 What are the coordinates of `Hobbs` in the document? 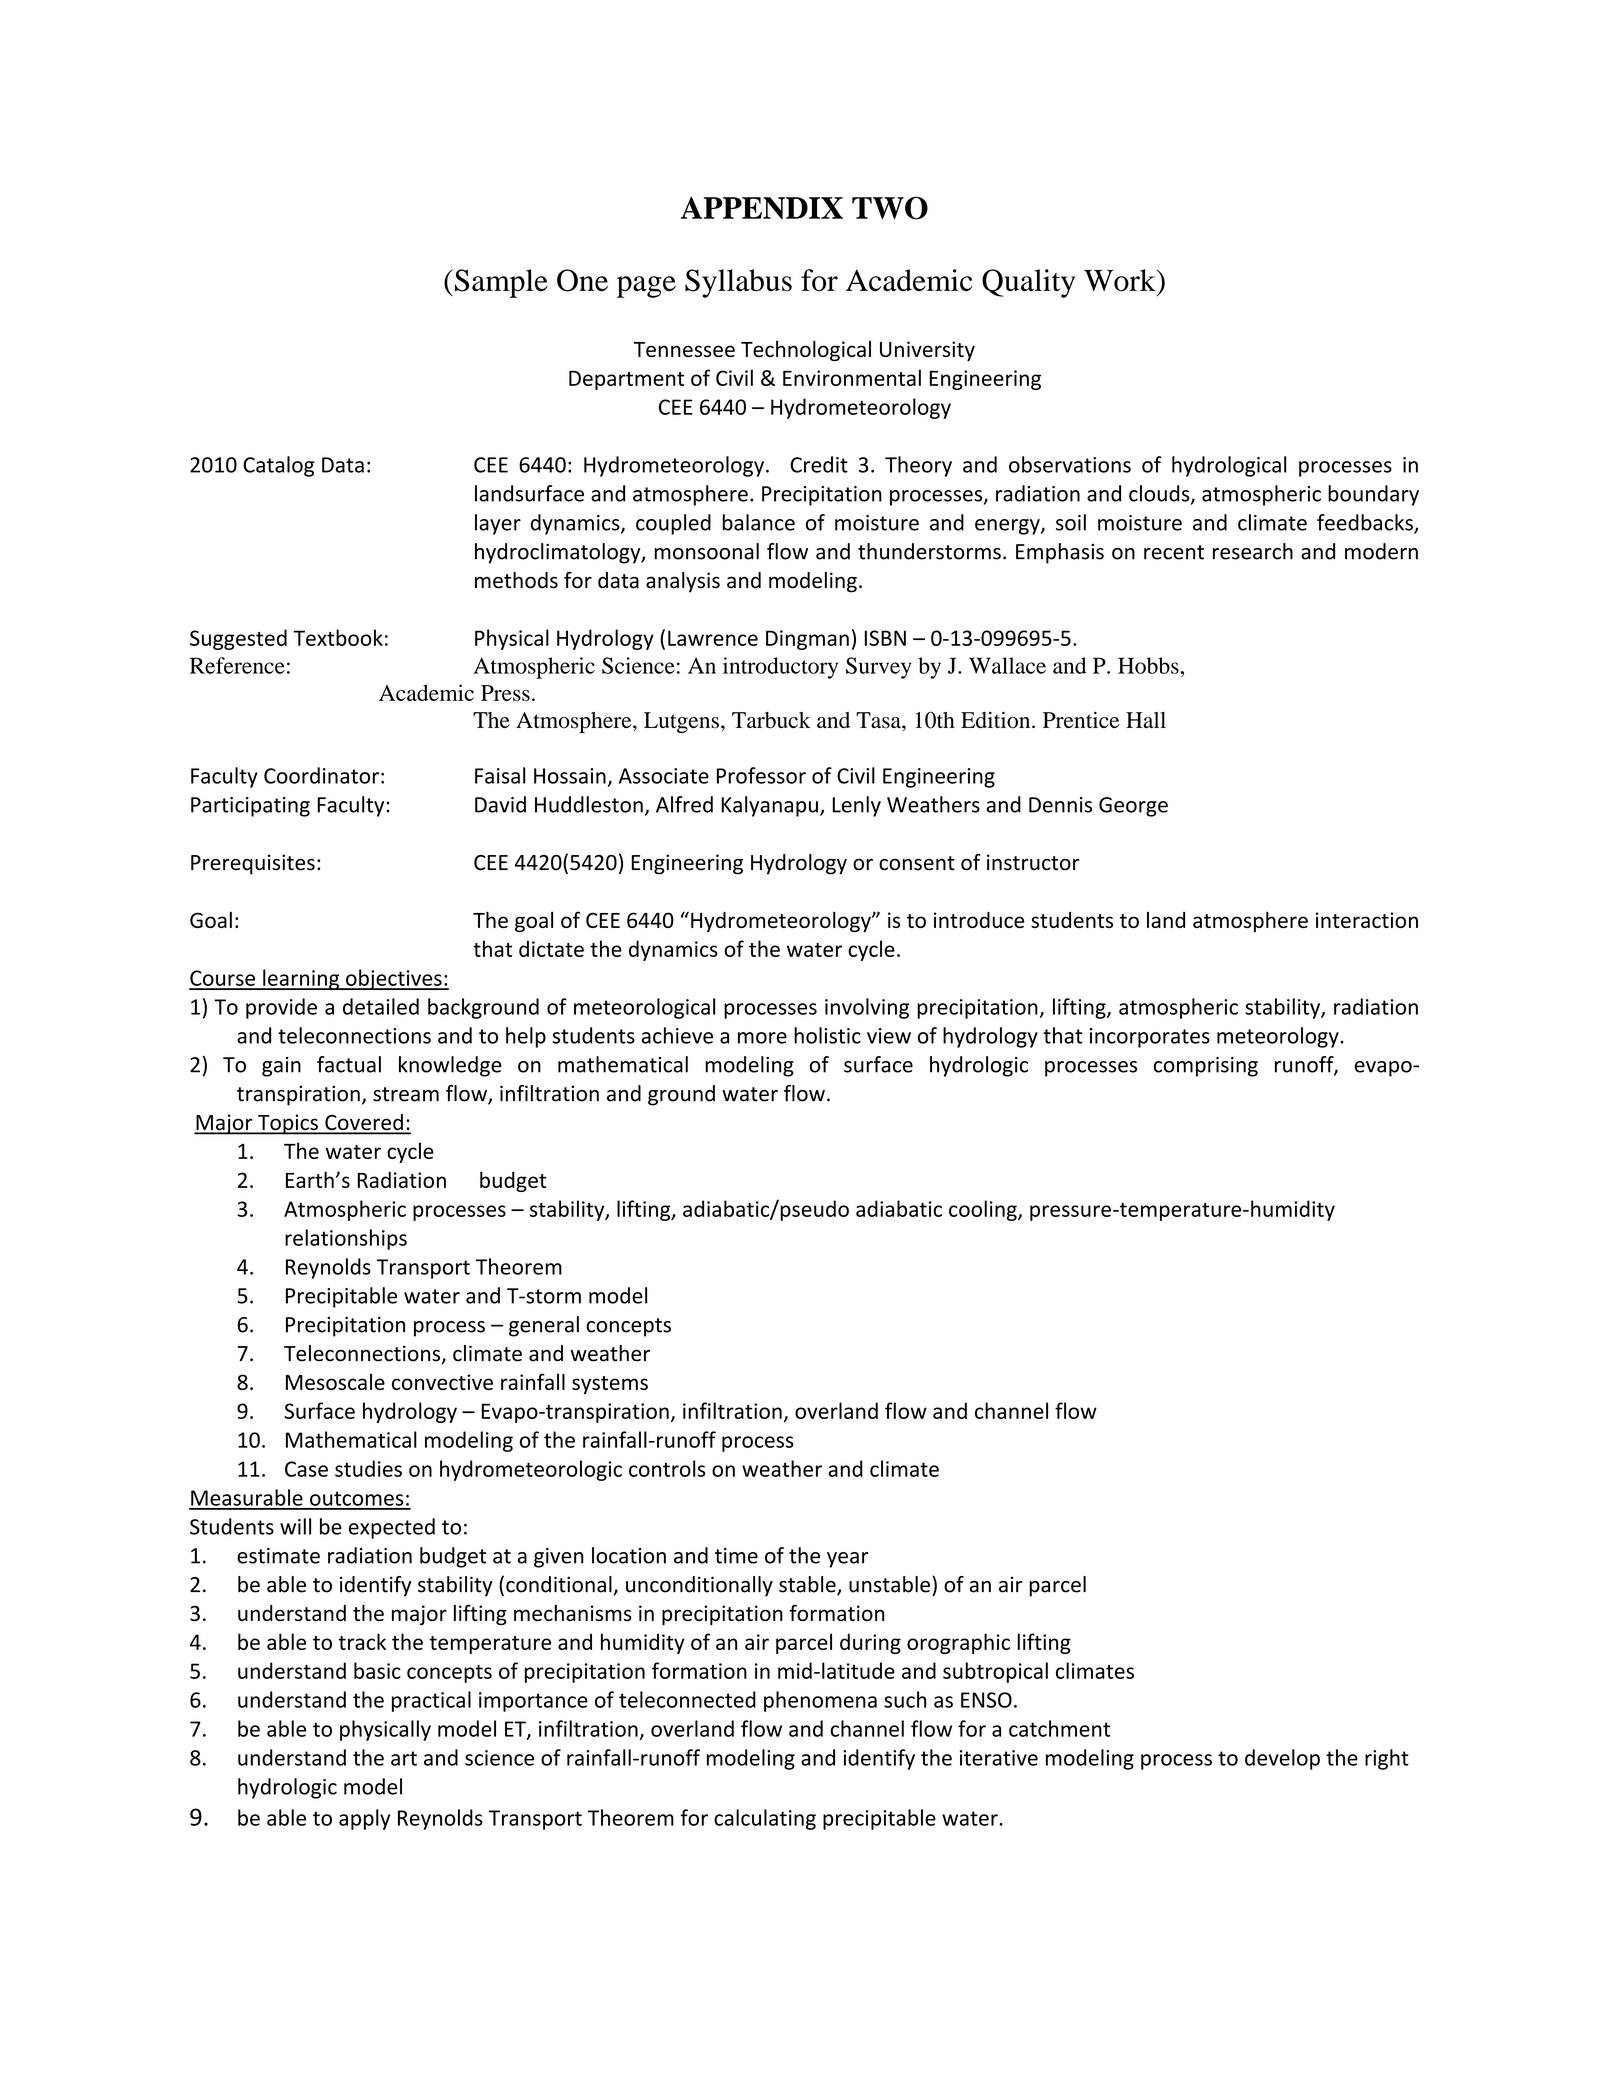 It's located at (1149, 665).
